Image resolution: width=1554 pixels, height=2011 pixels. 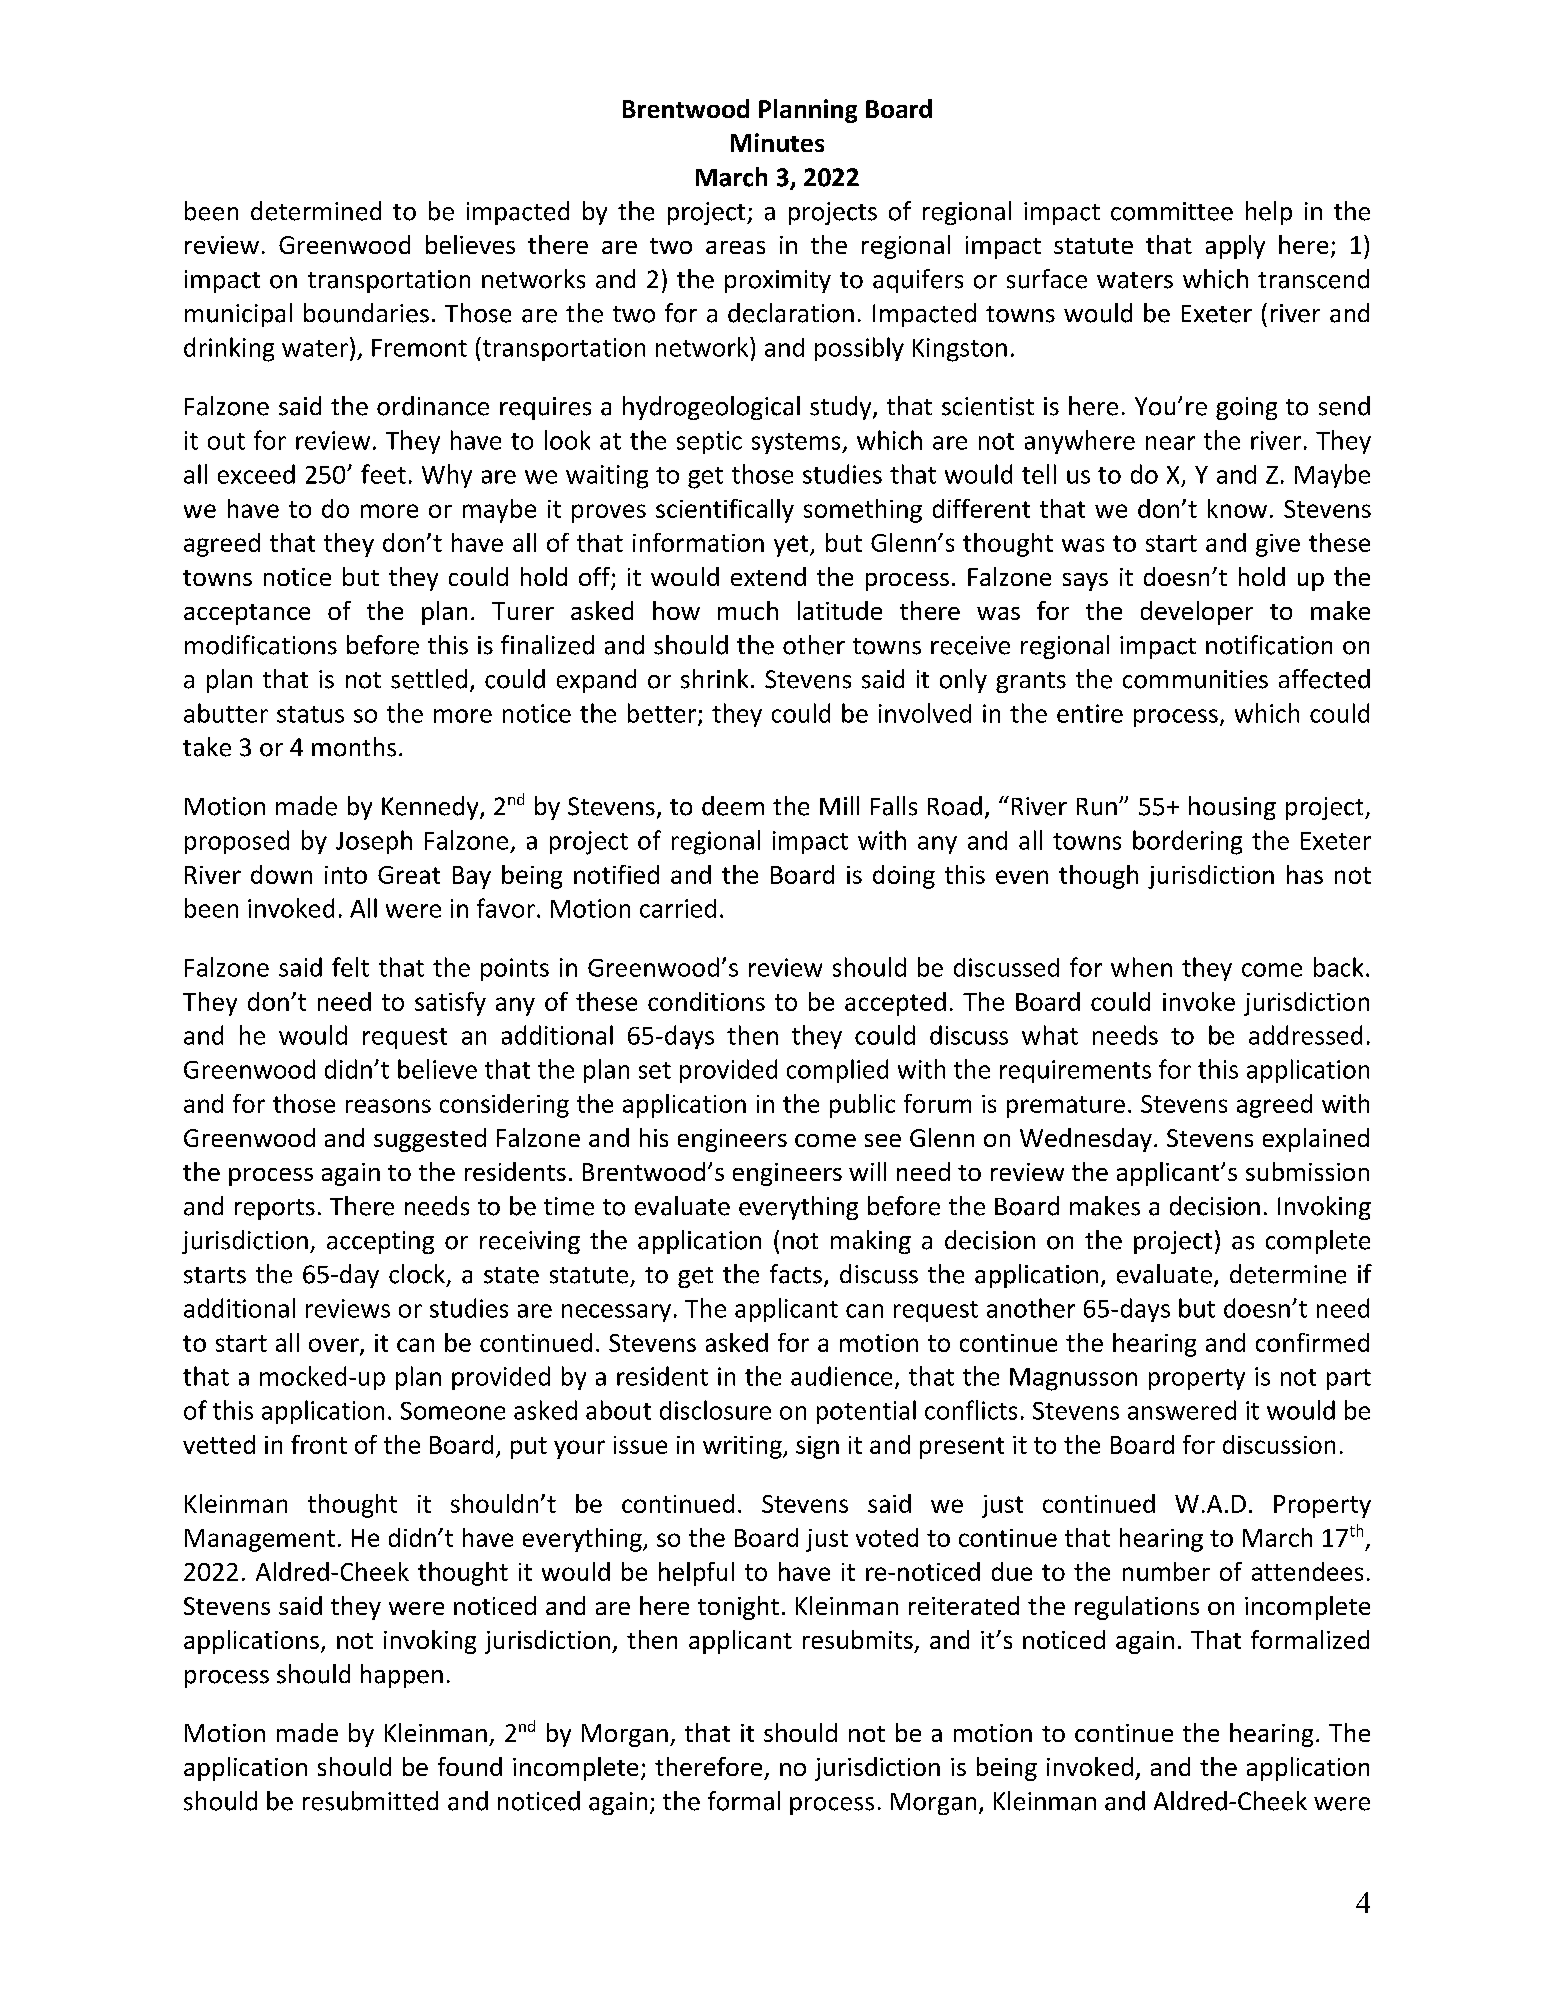 I want to click on resubmitted, so click(x=370, y=1801).
